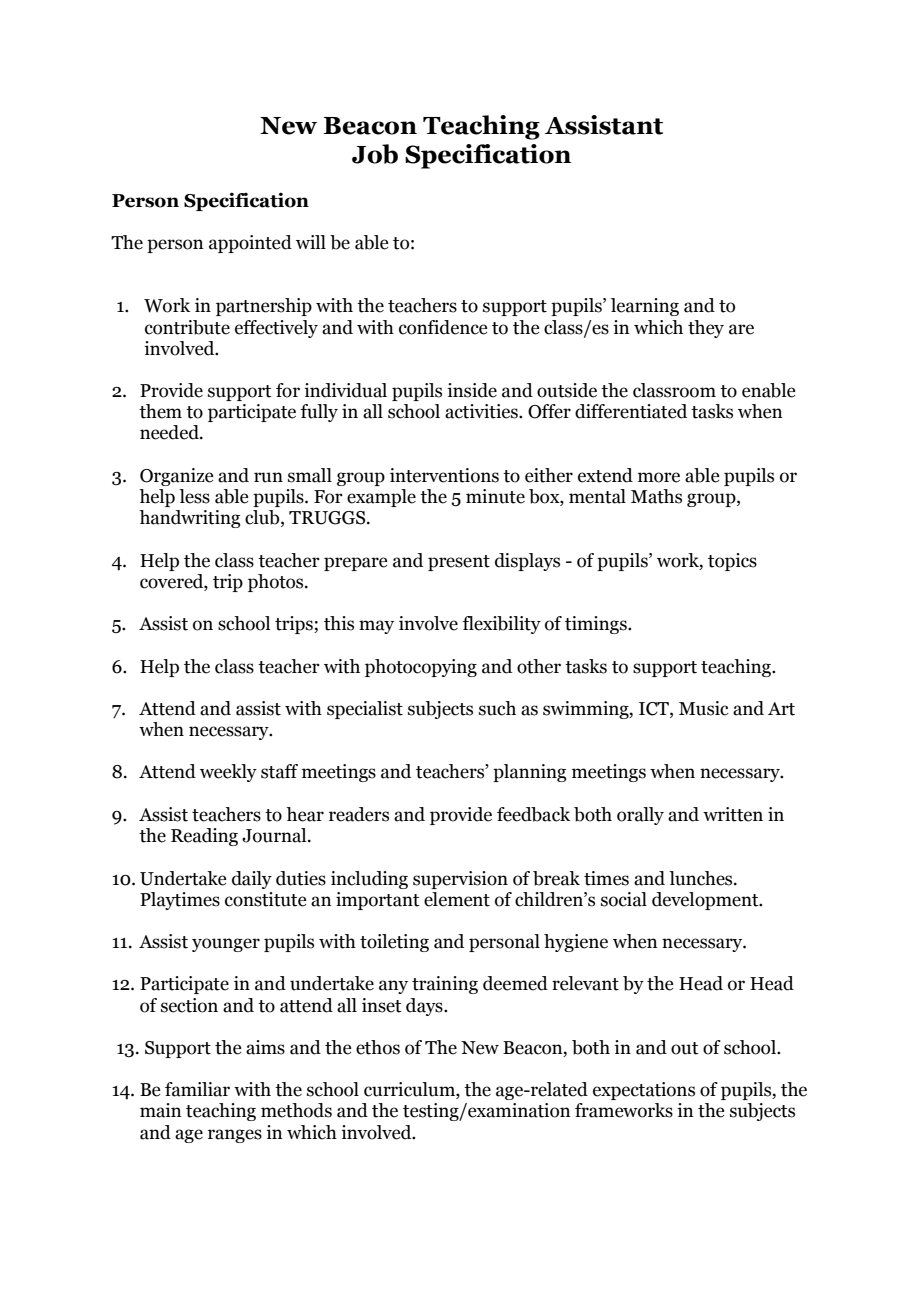  I want to click on Job, so click(375, 154).
